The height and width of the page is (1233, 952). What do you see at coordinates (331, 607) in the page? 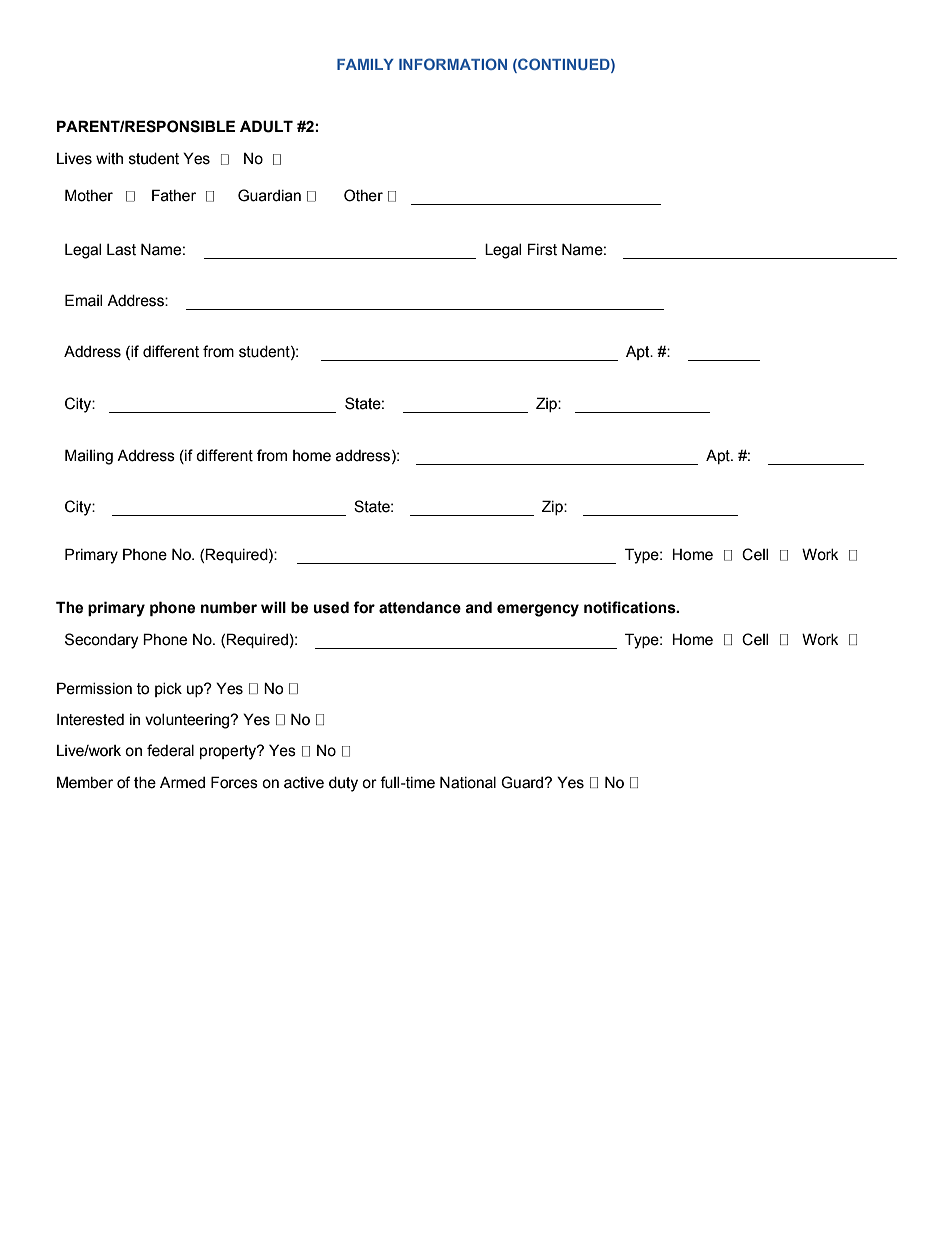
I see `used` at bounding box center [331, 607].
